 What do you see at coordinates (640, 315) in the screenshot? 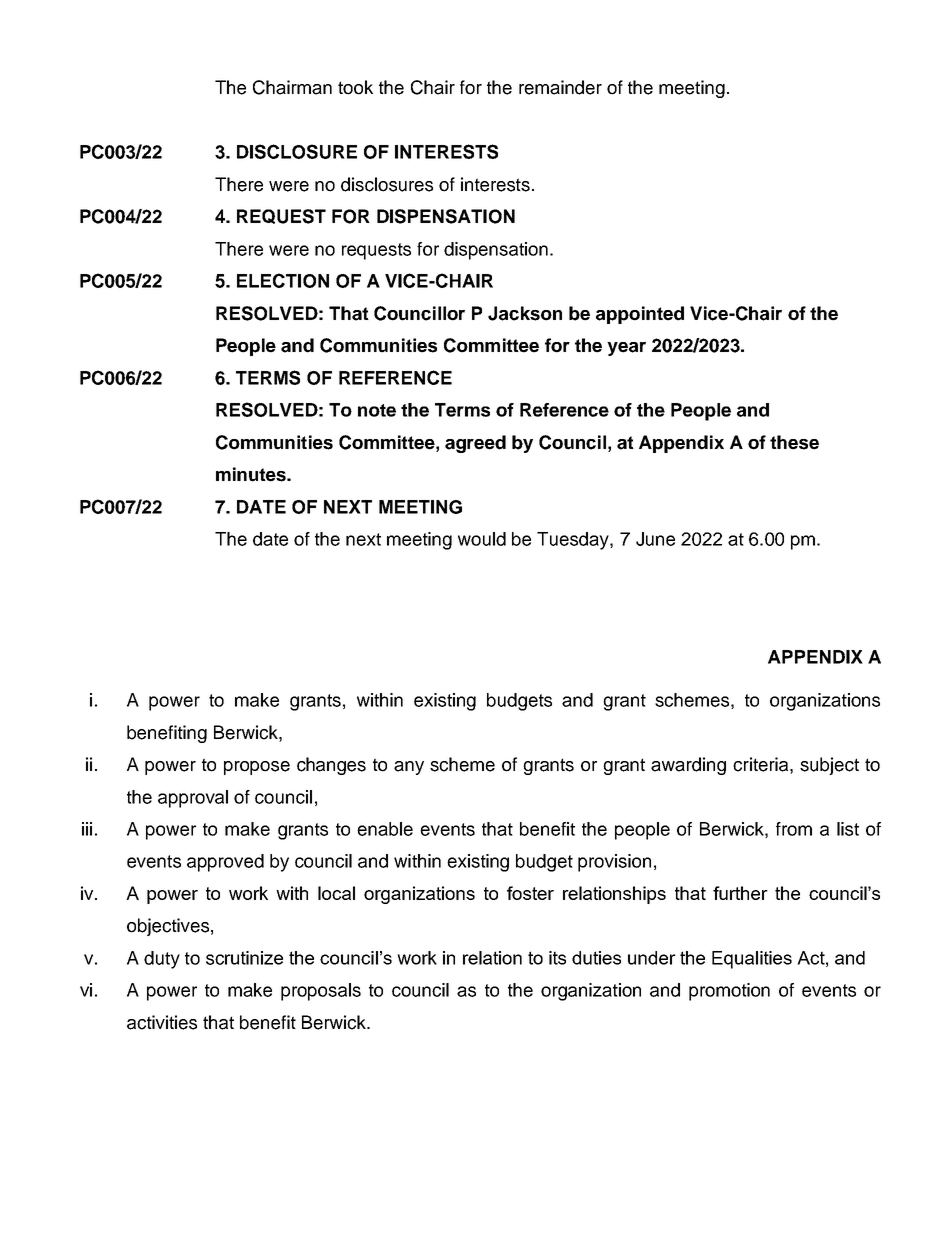
I see `appointed` at bounding box center [640, 315].
